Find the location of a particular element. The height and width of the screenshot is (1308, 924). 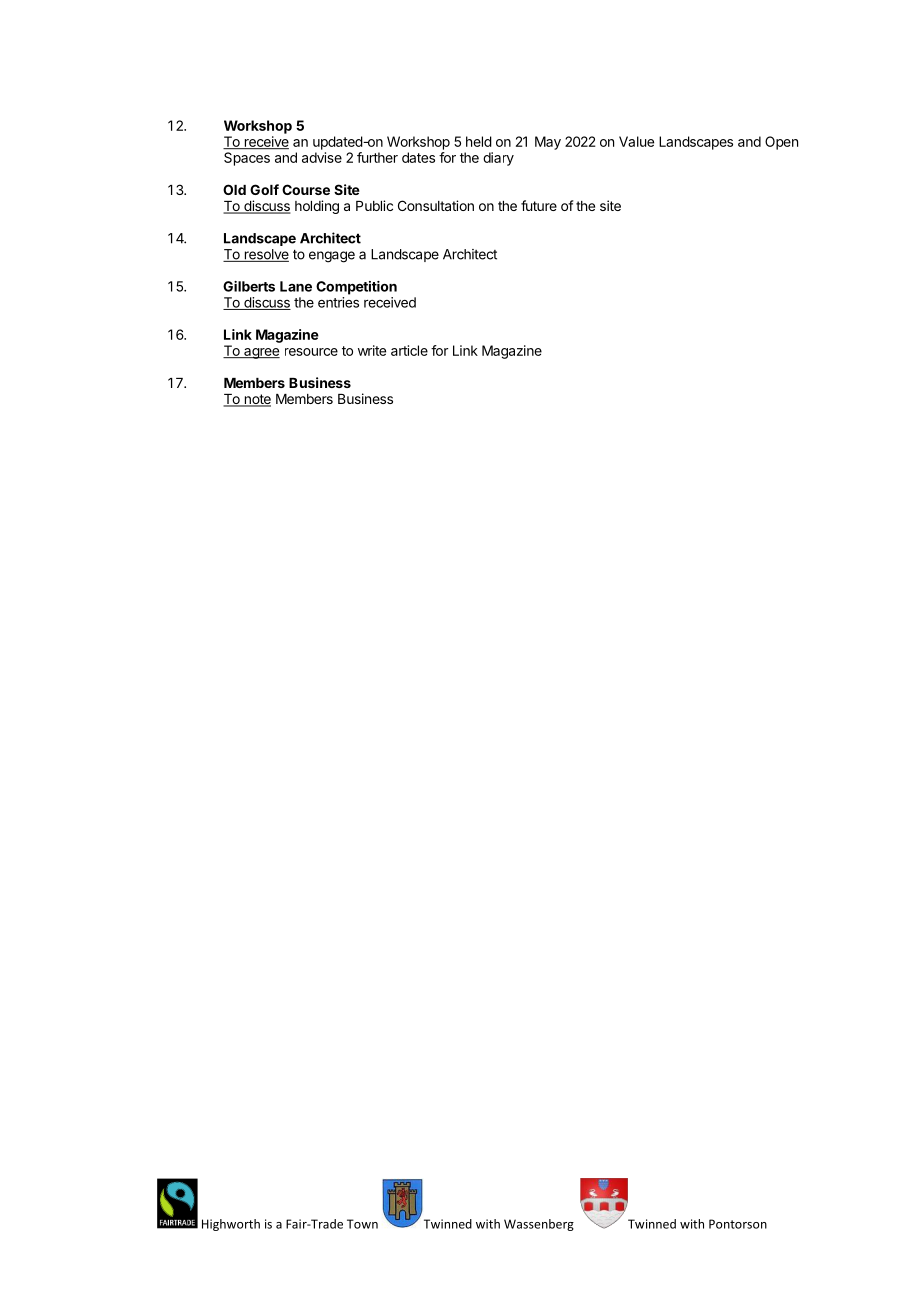

Competition is located at coordinates (356, 288).
